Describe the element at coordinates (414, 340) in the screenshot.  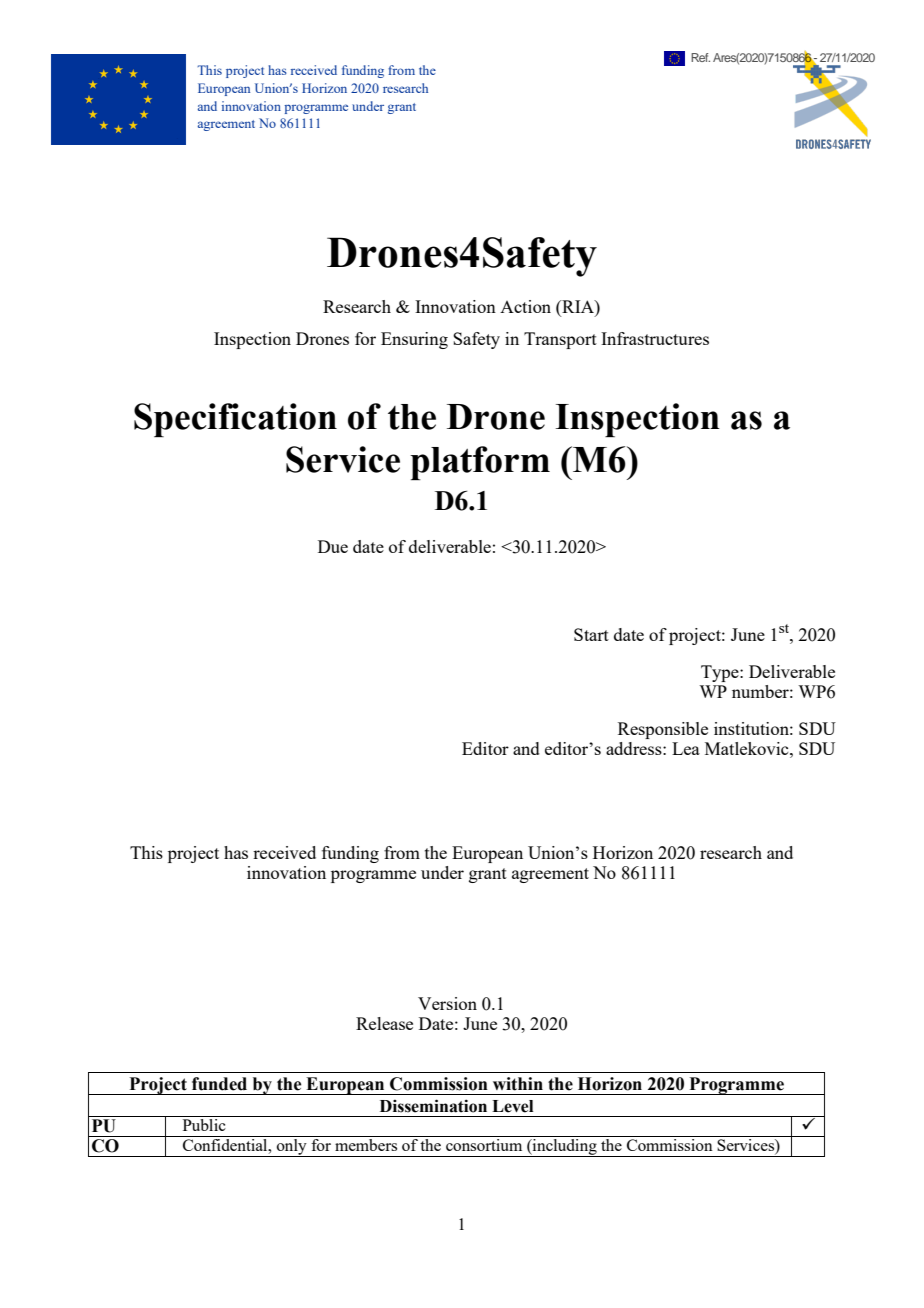
I see `Ensuring` at that location.
